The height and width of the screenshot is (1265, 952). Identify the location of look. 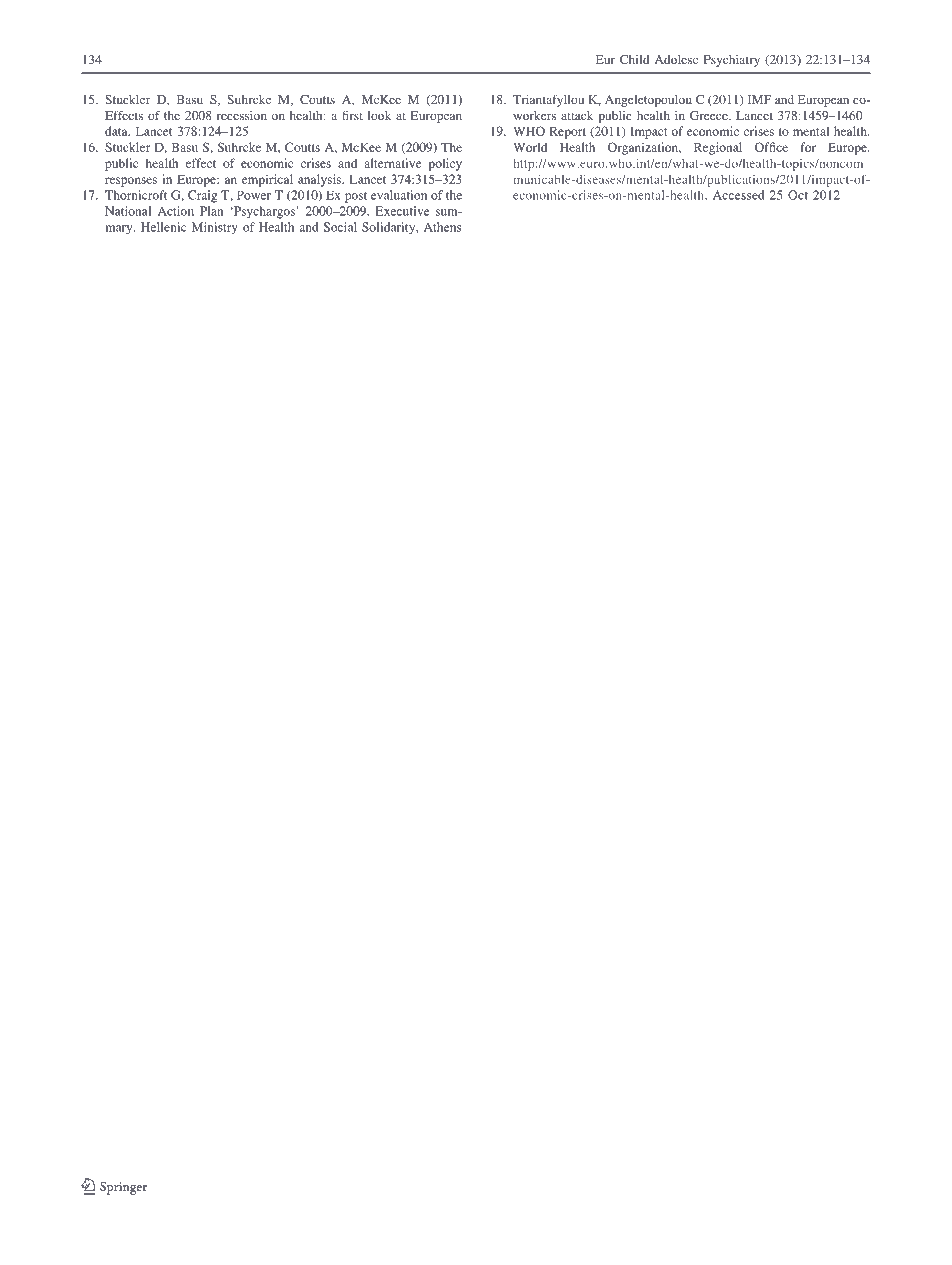
(379, 115).
